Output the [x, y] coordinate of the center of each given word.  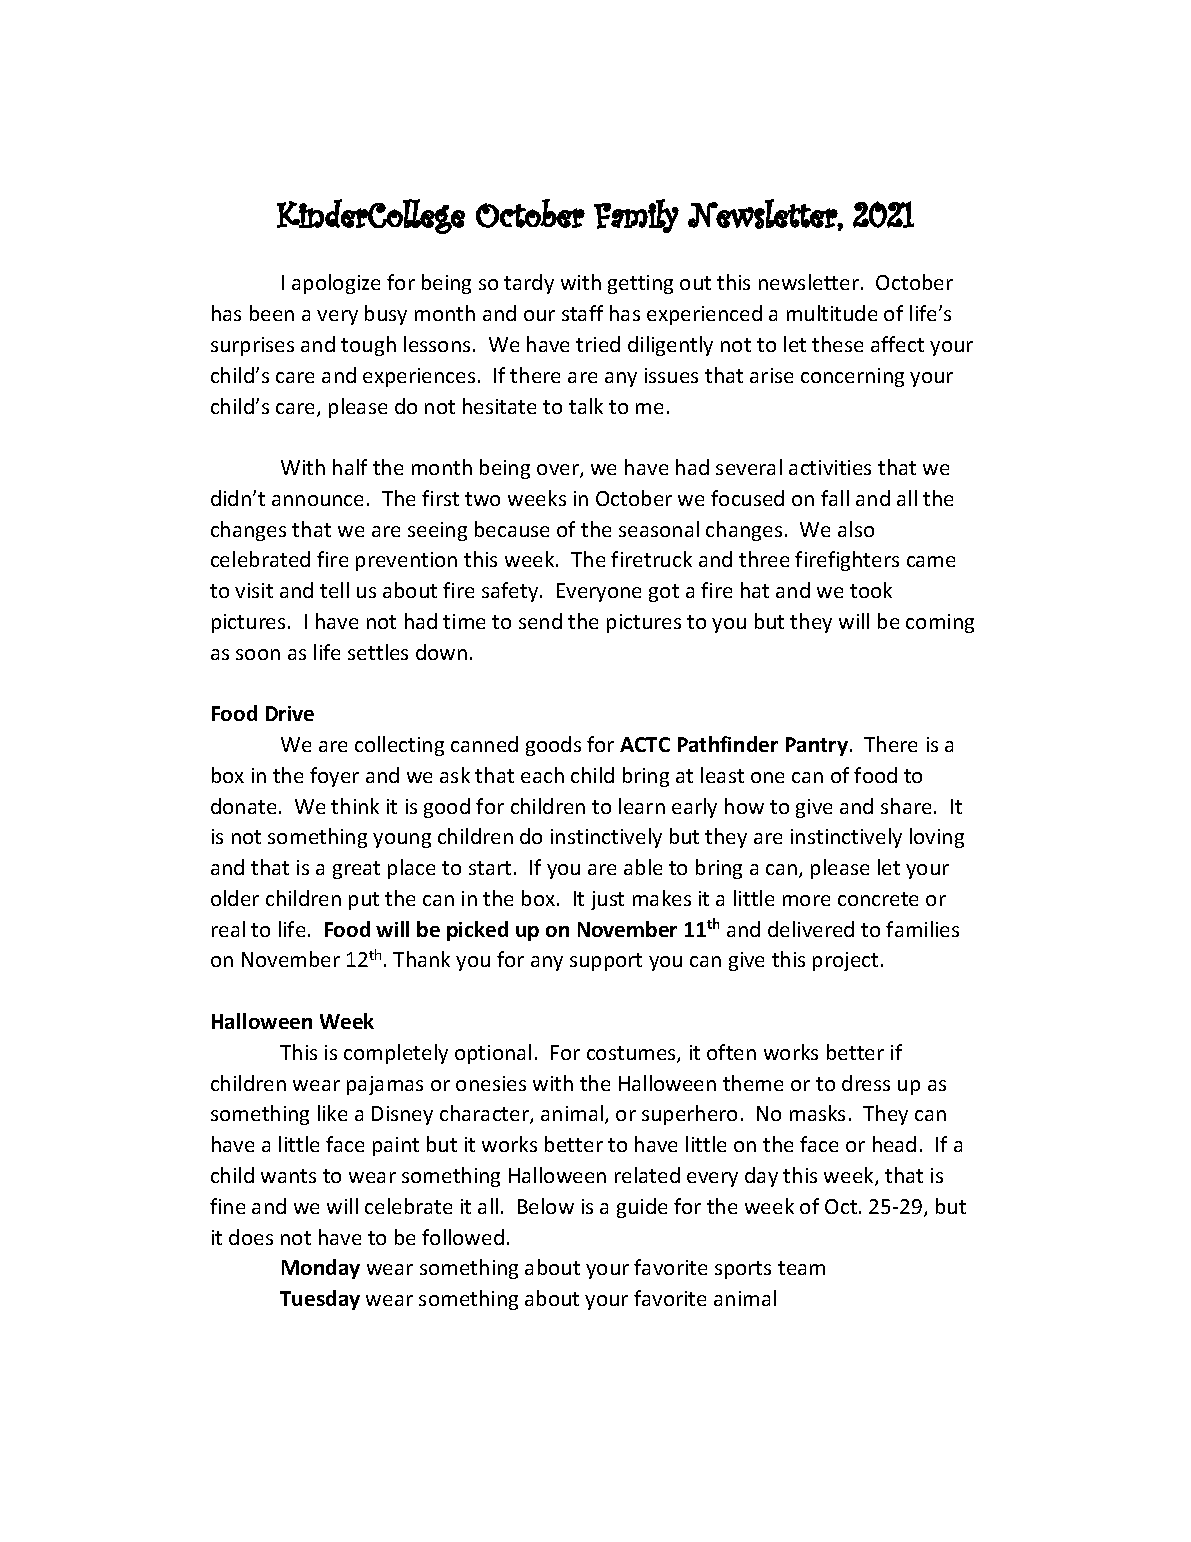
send [540, 621]
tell [334, 590]
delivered [811, 929]
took [871, 590]
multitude [832, 313]
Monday [321, 1269]
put [364, 901]
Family [636, 216]
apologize [336, 284]
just [607, 900]
